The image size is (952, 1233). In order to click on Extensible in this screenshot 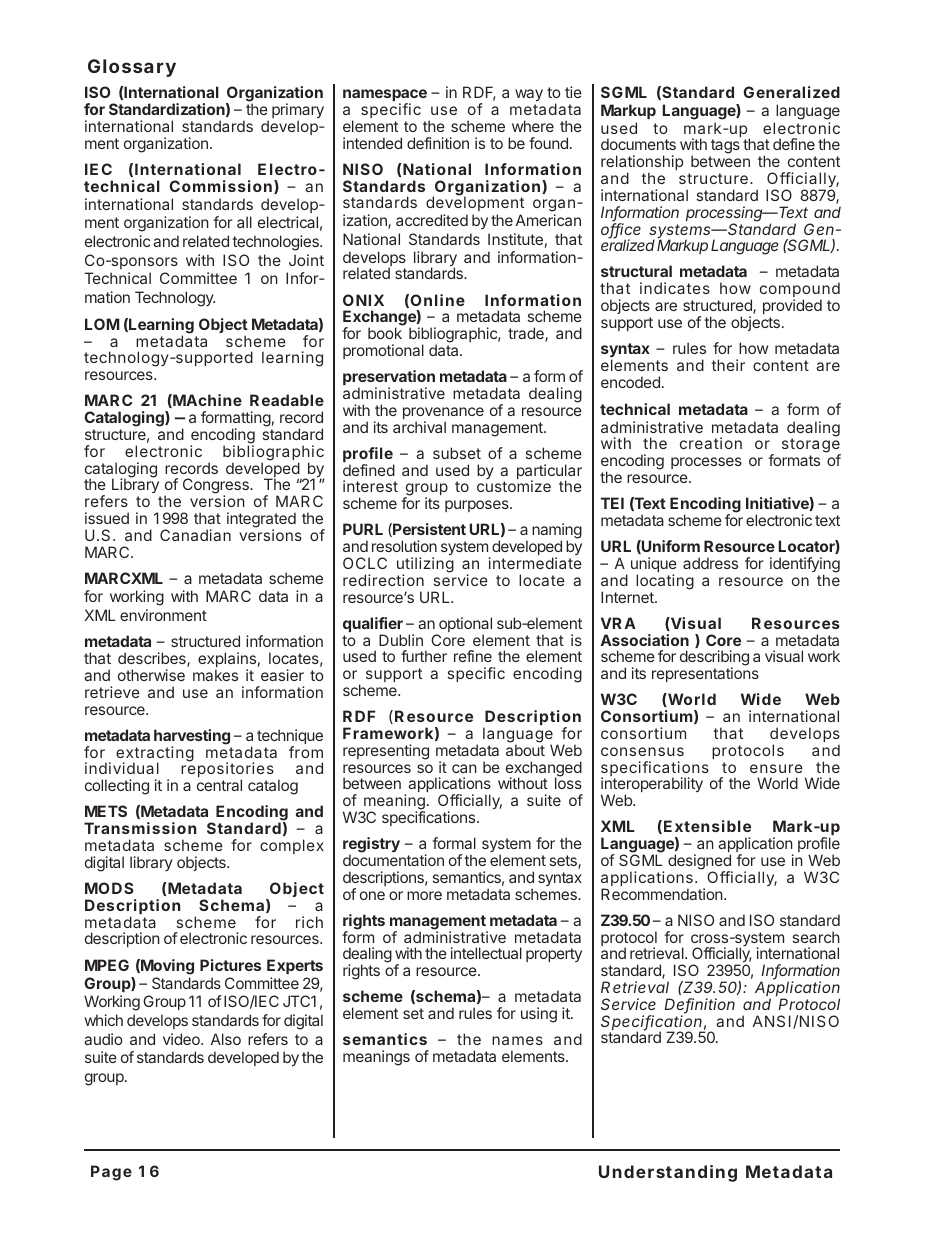, I will do `click(707, 826)`.
